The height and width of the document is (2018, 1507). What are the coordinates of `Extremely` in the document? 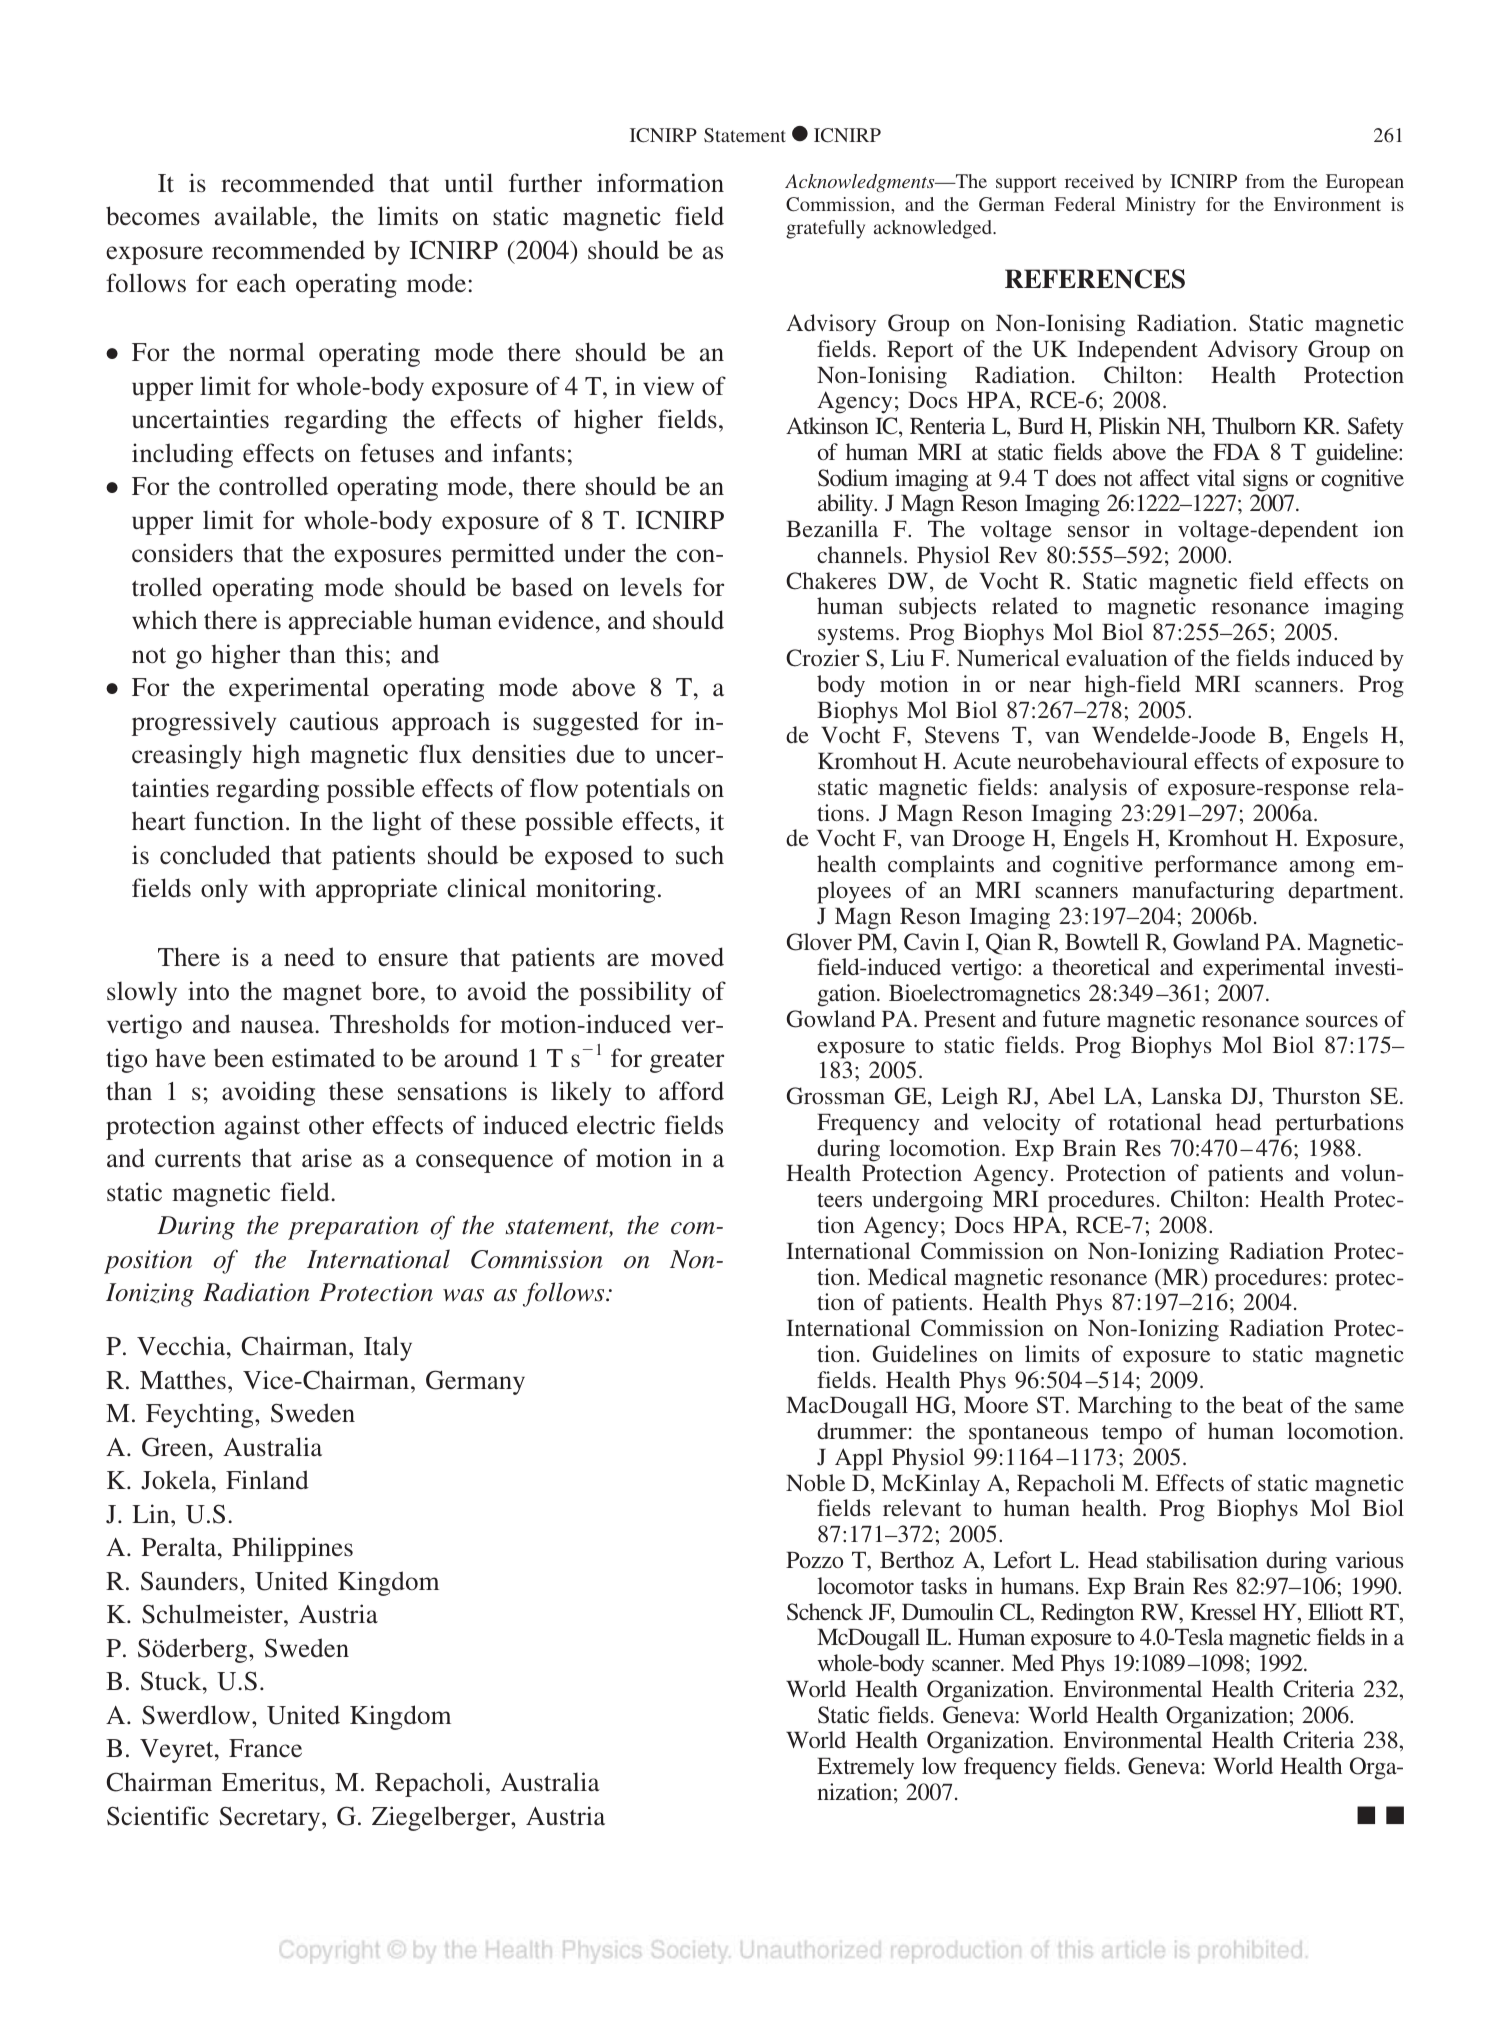 It's located at (865, 1768).
